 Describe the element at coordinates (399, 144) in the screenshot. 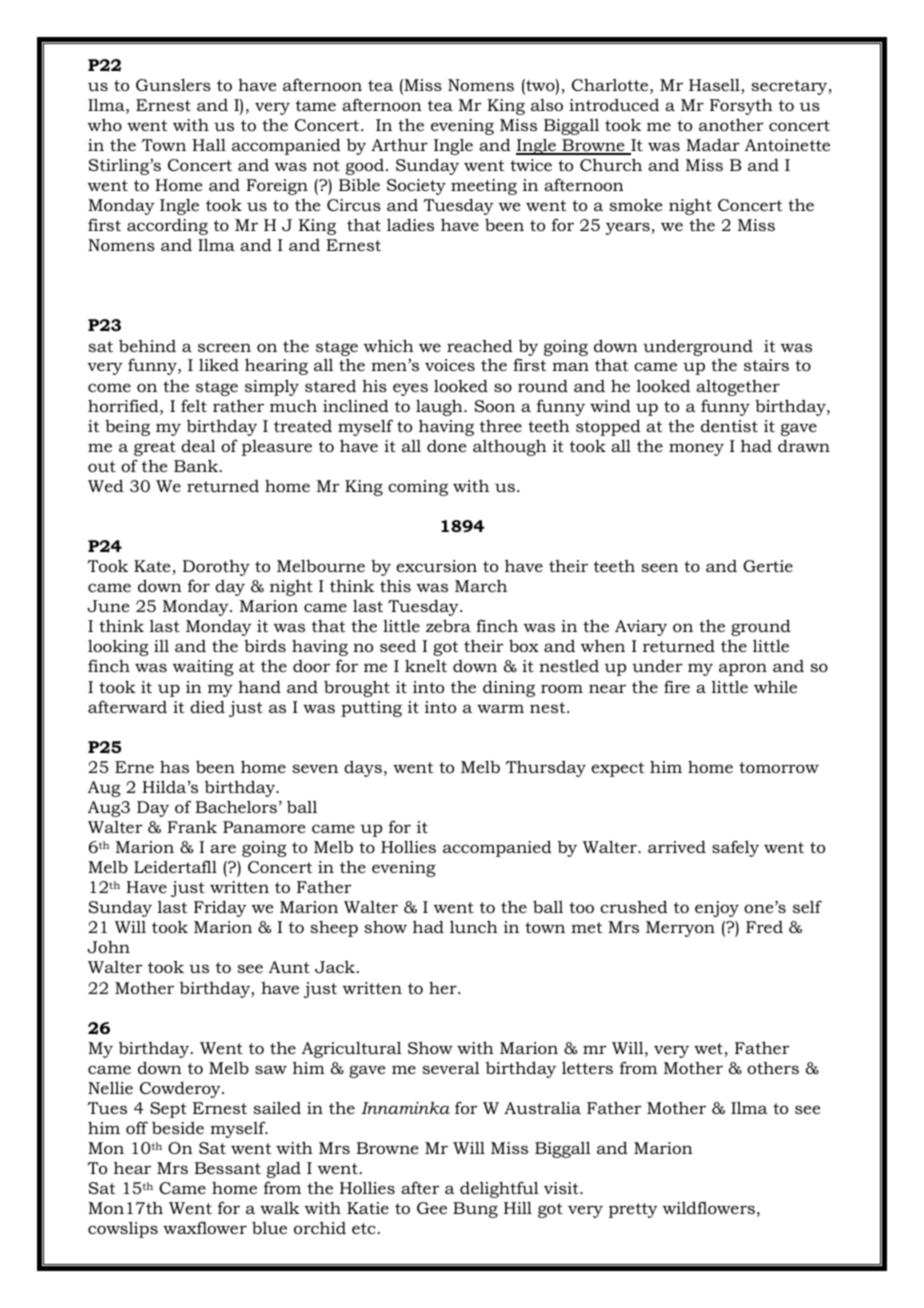

I see `Arthur` at that location.
